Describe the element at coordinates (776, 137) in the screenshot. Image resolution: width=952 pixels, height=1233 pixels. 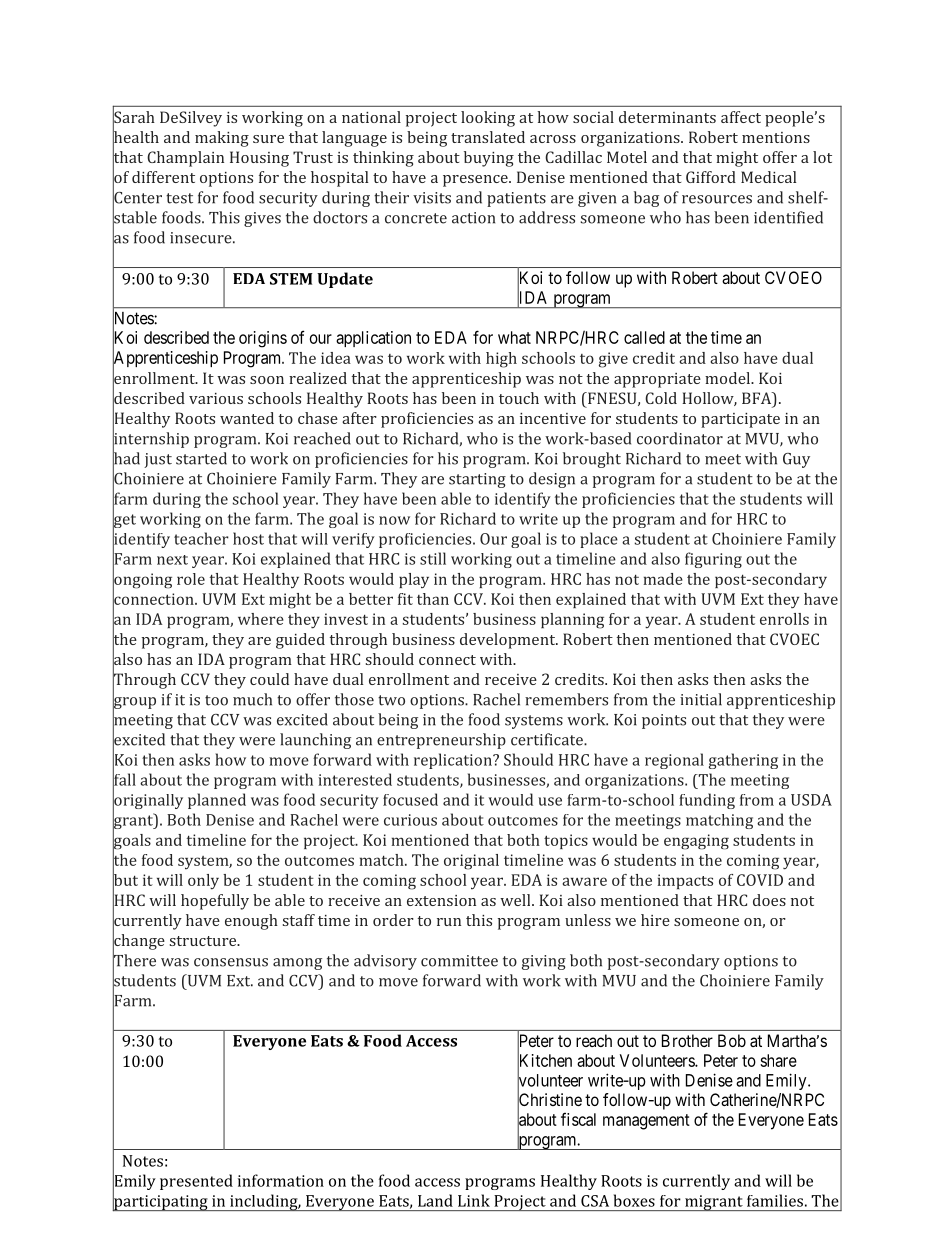
I see `mentions` at that location.
